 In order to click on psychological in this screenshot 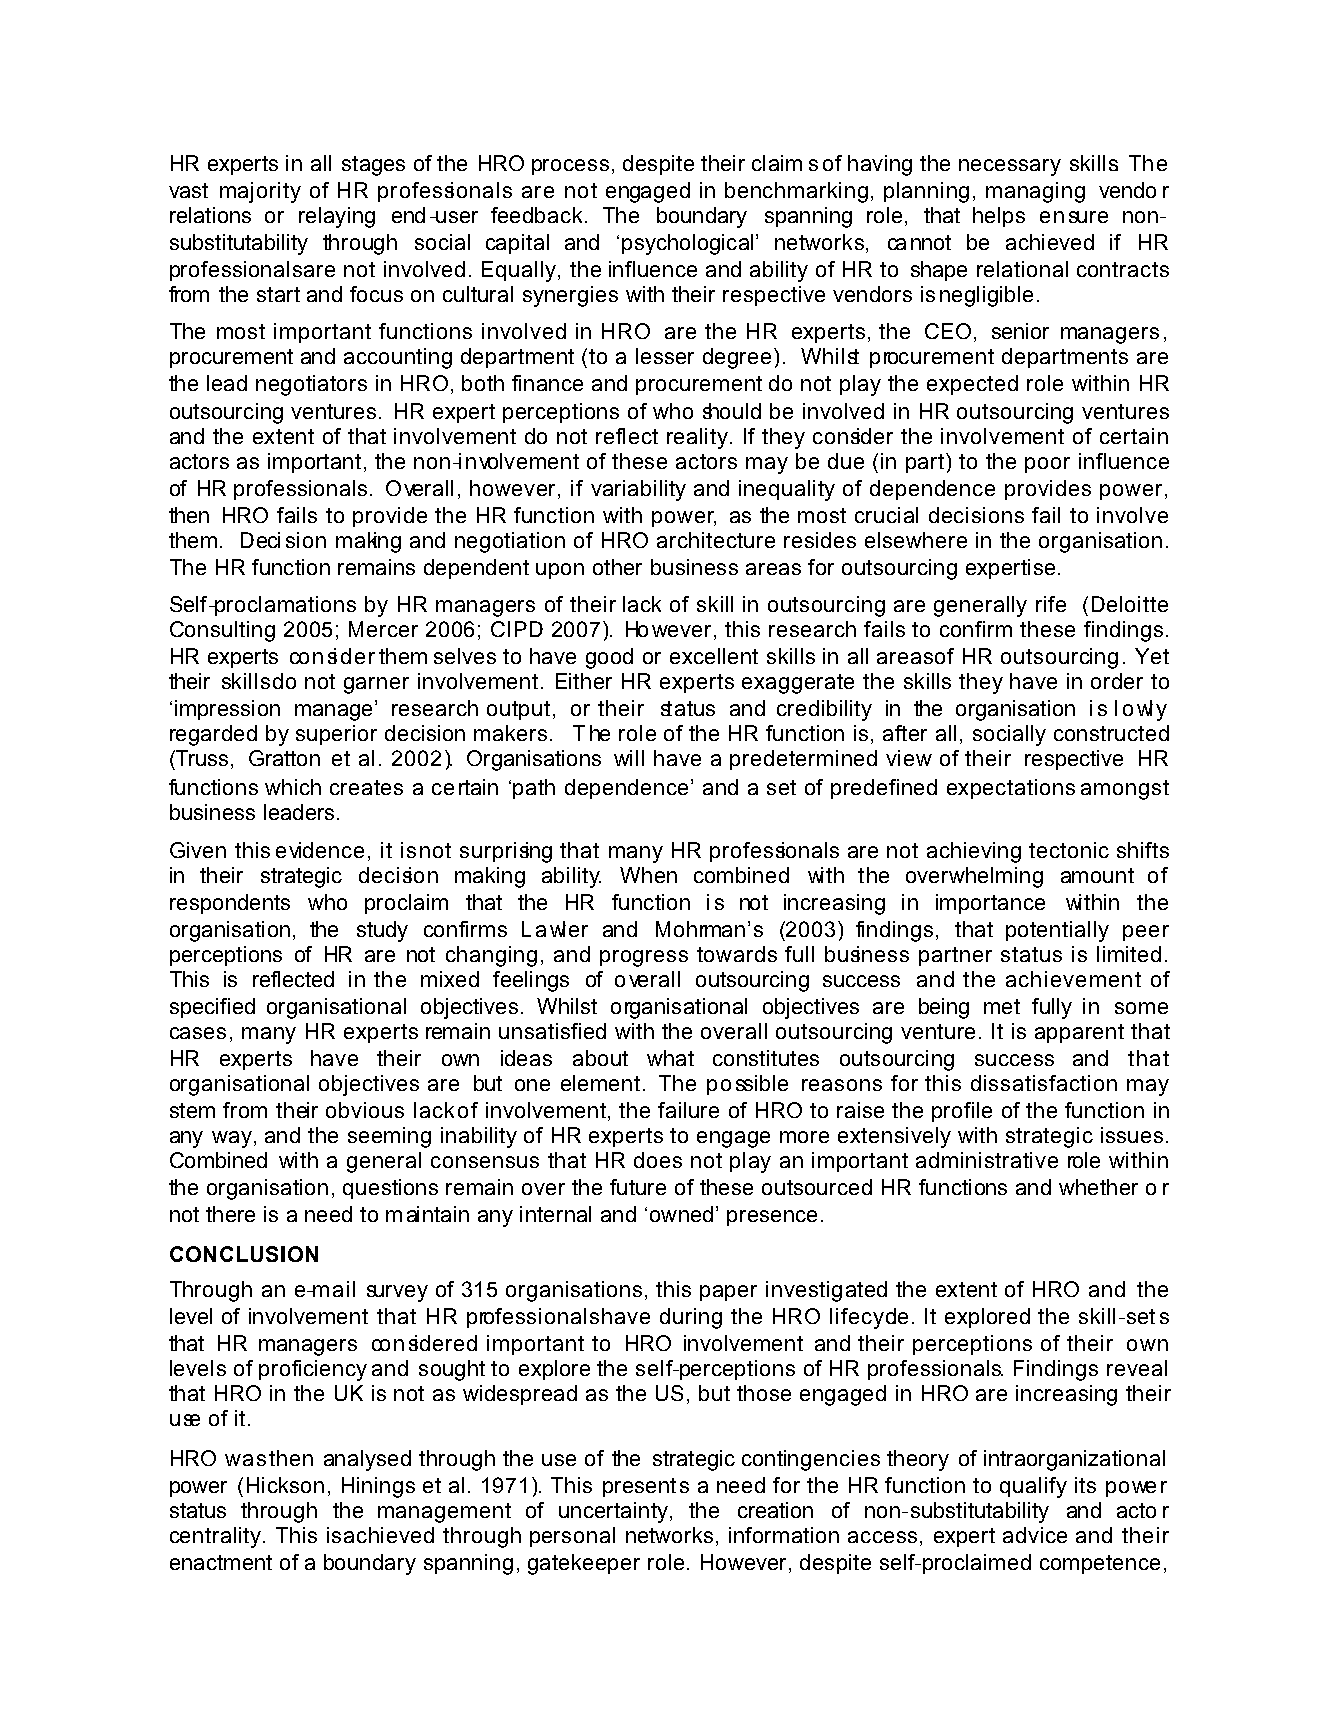, I will do `click(687, 244)`.
